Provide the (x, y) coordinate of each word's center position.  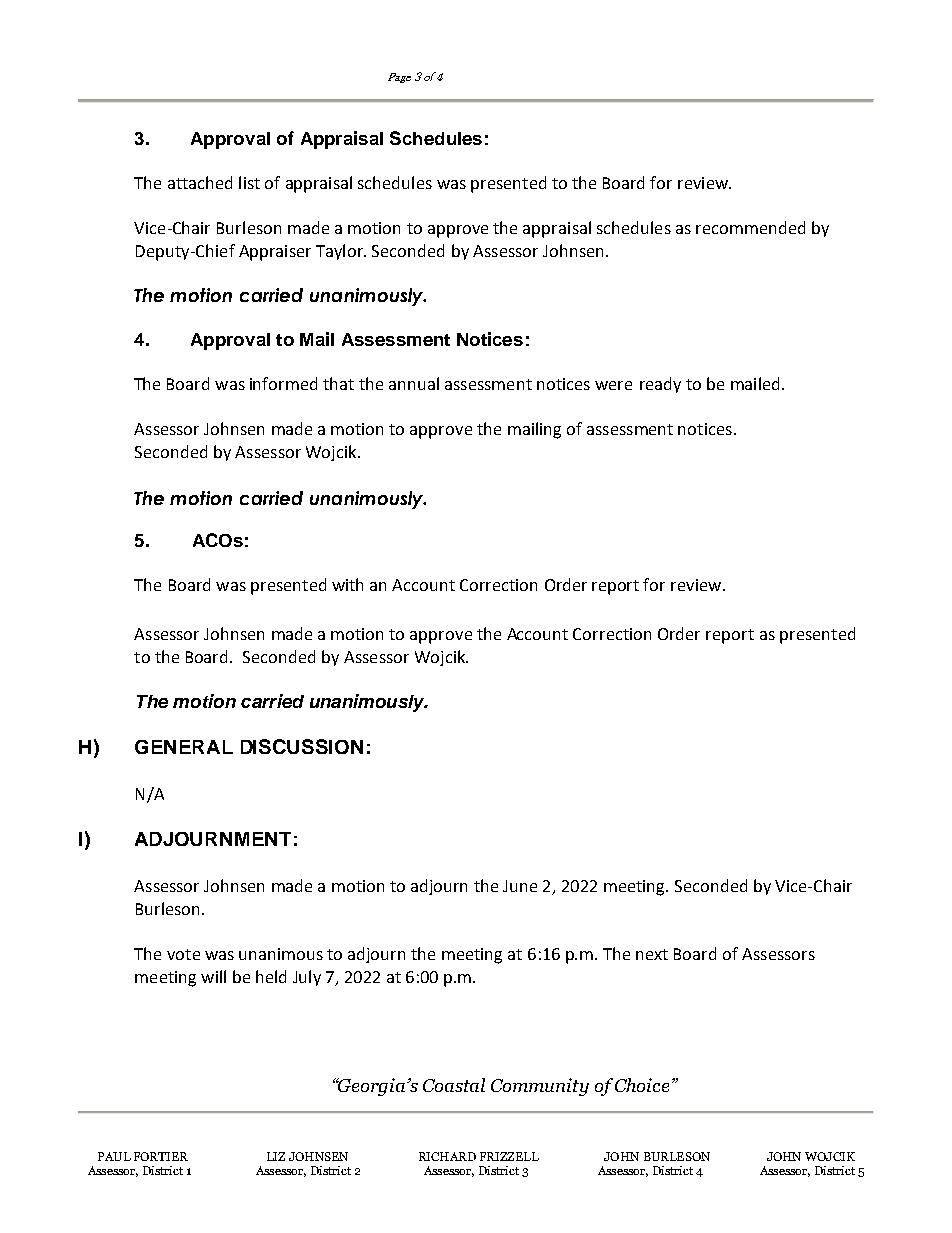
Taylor (340, 252)
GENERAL (184, 747)
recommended (750, 227)
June (520, 886)
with (347, 584)
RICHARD (447, 1156)
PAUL (114, 1156)
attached (200, 182)
